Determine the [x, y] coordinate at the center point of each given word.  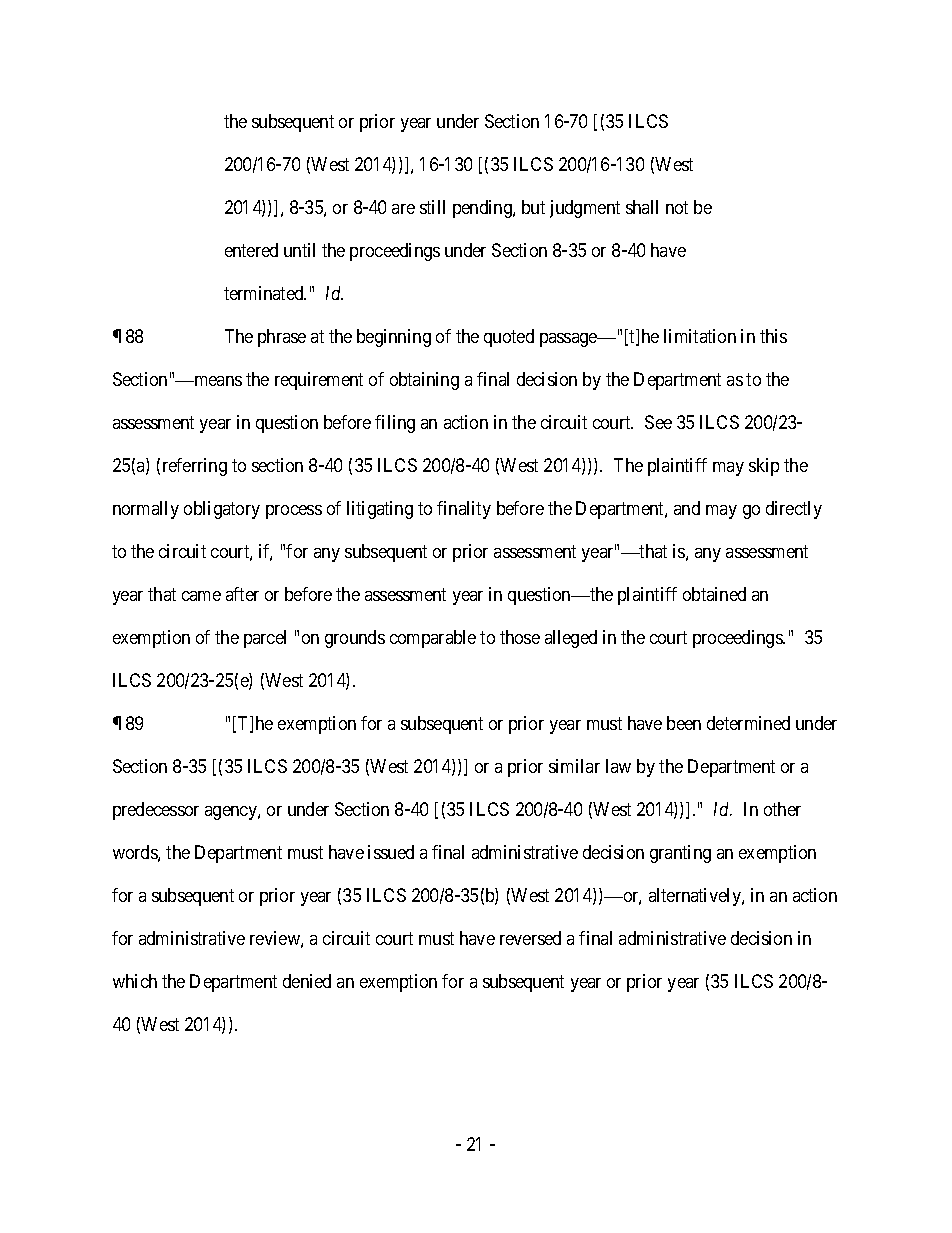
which [135, 981]
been [684, 723]
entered [251, 250]
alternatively [696, 897]
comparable [433, 639]
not [677, 208]
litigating [380, 510]
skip [764, 467]
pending [483, 209]
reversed [530, 938]
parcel [265, 639]
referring [195, 467]
